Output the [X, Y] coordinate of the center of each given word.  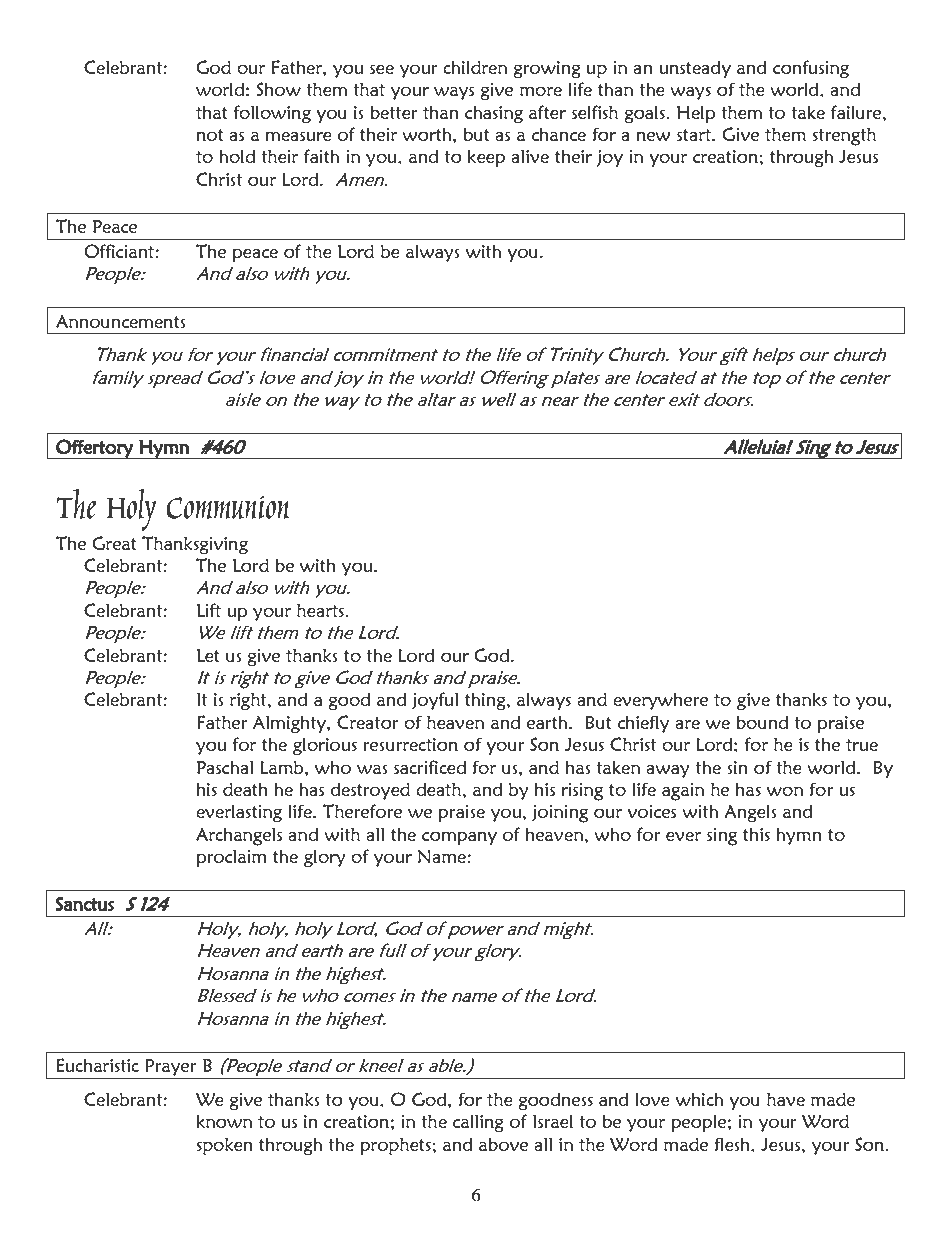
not [210, 135]
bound [762, 722]
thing [486, 701]
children [475, 67]
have [786, 1099]
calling [478, 1123]
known [224, 1121]
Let [208, 655]
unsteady [695, 69]
